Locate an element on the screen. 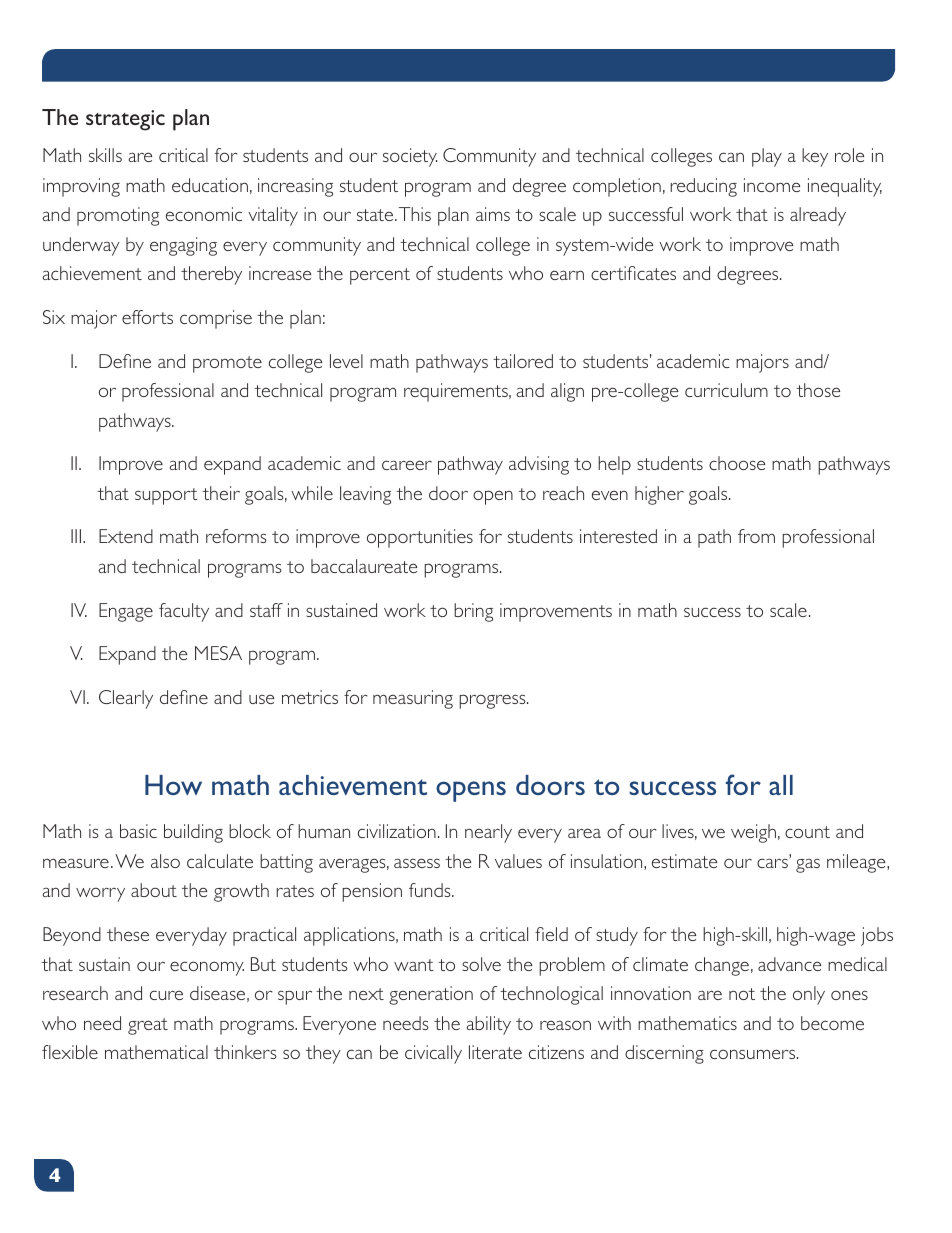 Image resolution: width=952 pixels, height=1233 pixels. great is located at coordinates (148, 1026).
